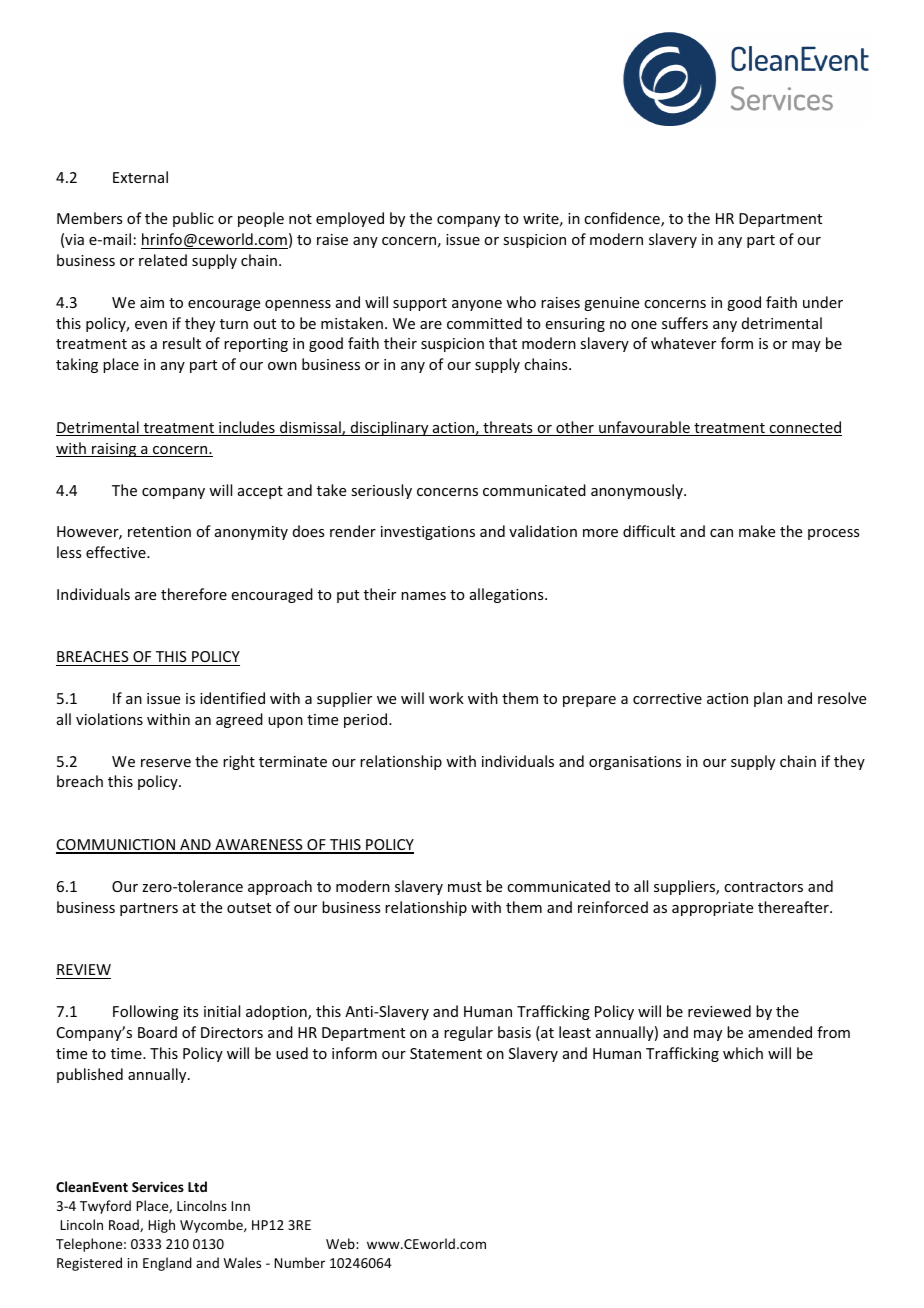 The height and width of the page is (1308, 924). Describe the element at coordinates (804, 428) in the page. I see `connected` at that location.
